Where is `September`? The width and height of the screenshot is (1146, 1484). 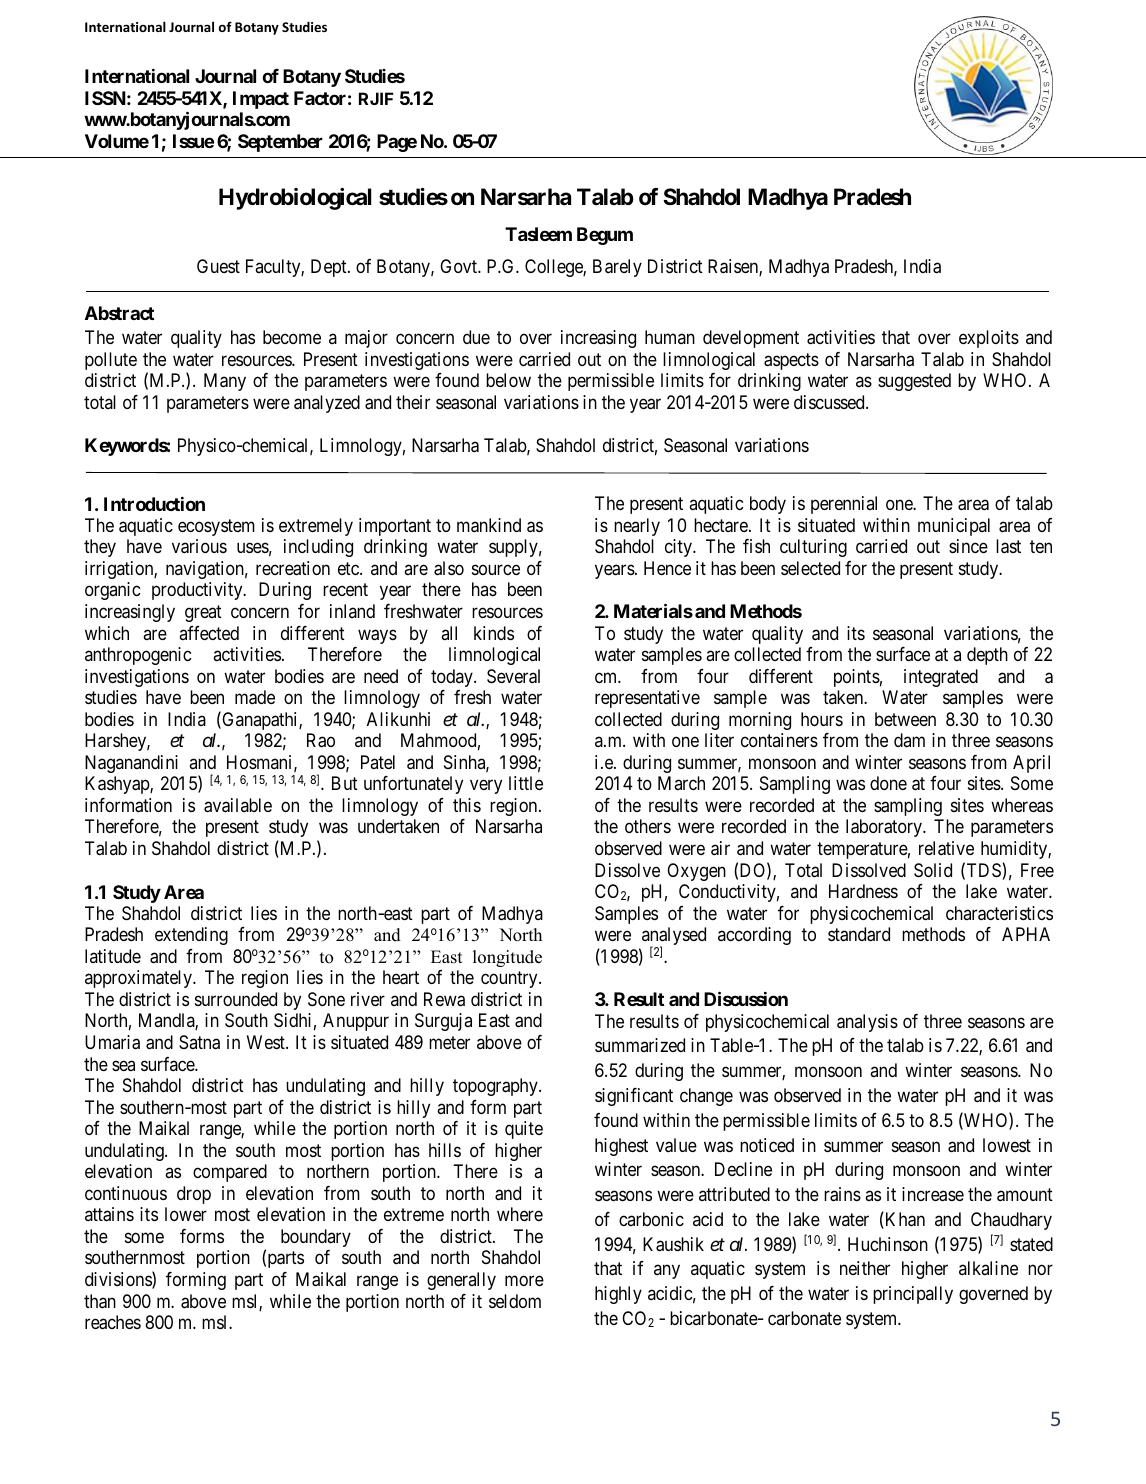 September is located at coordinates (280, 143).
